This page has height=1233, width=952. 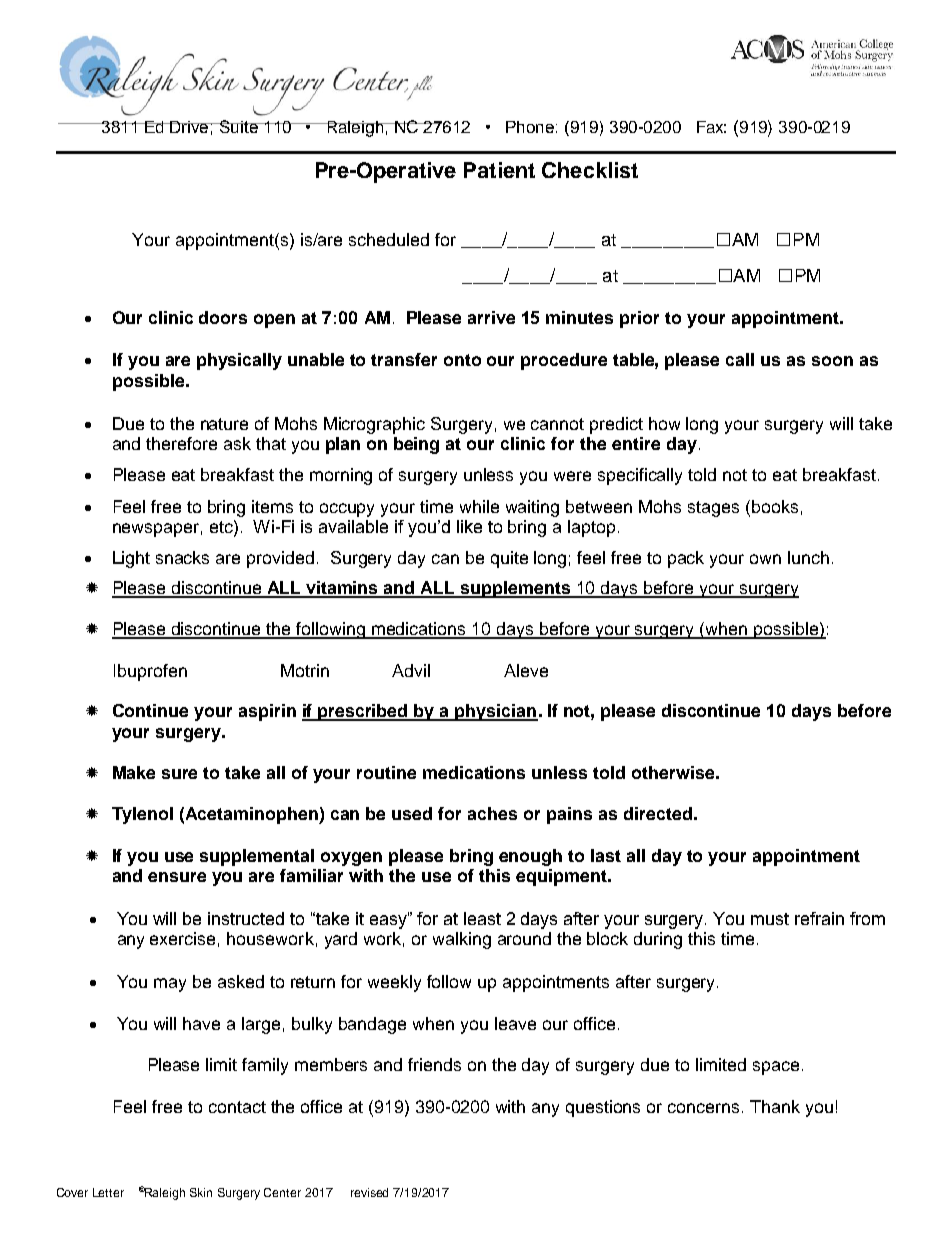 I want to click on Skin, so click(x=201, y=1192).
